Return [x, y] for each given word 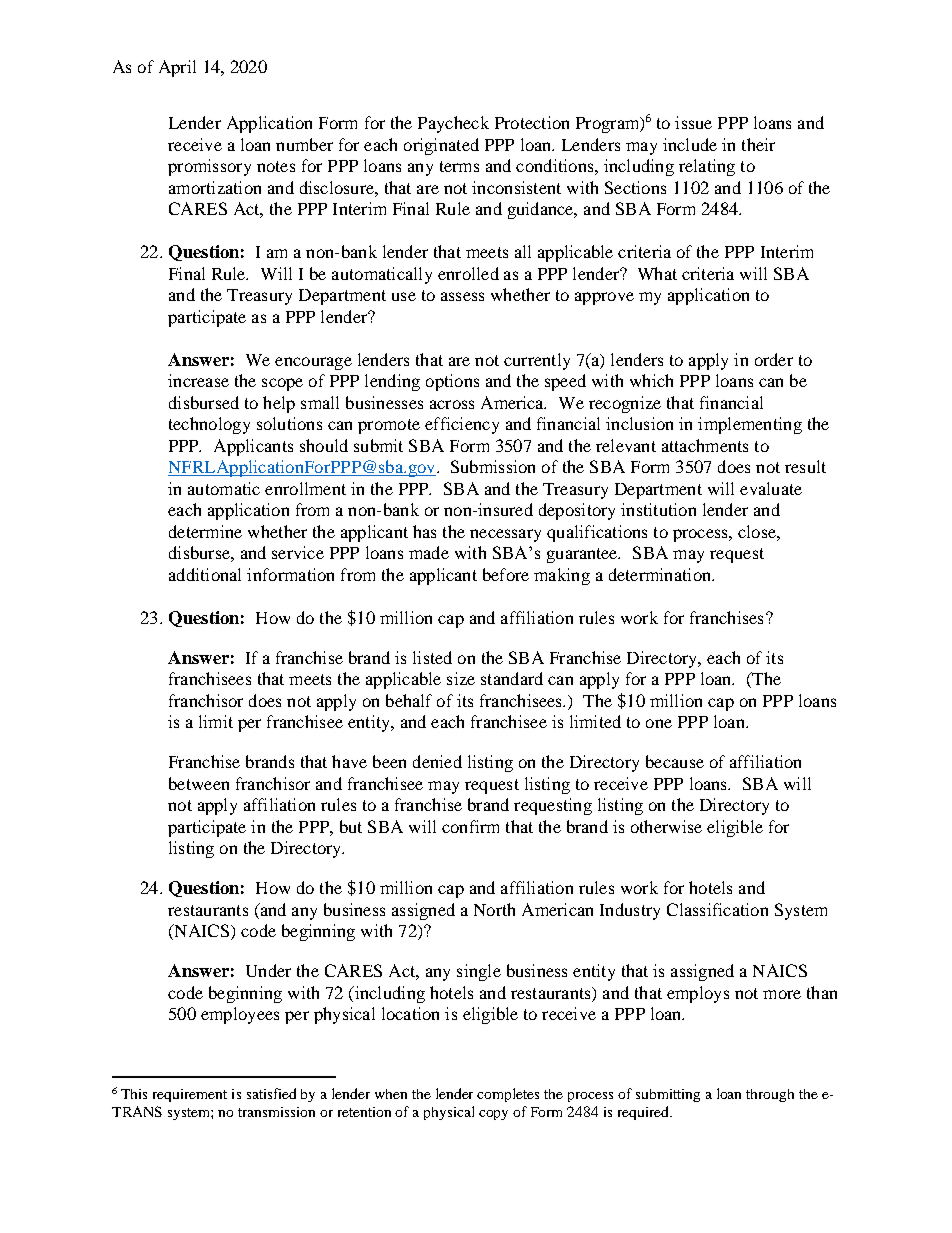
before [506, 574]
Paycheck [453, 124]
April [177, 68]
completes [508, 1095]
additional [205, 574]
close [758, 531]
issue [693, 122]
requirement [190, 1095]
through [770, 1095]
